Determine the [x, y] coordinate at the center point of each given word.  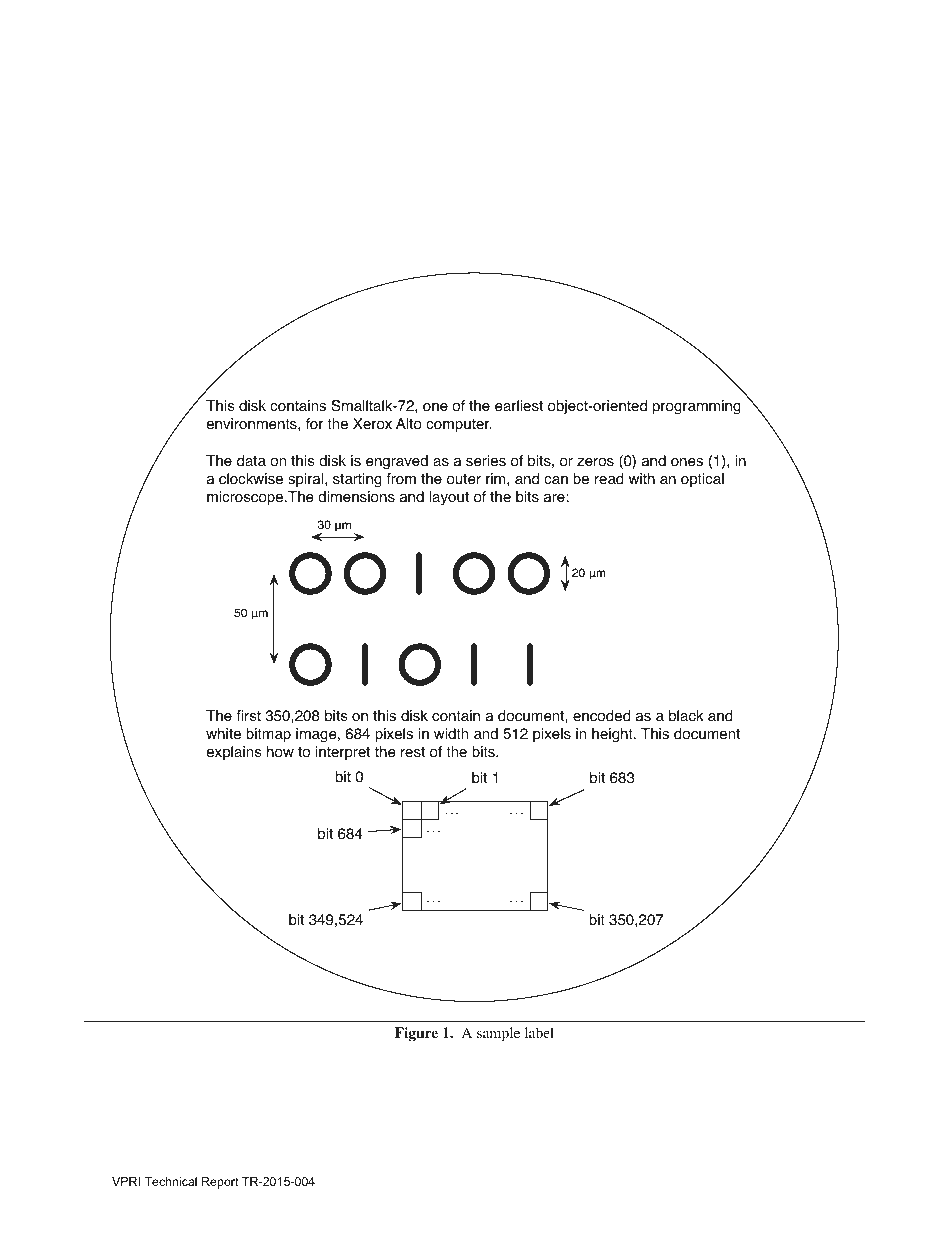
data [251, 461]
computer [459, 425]
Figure [416, 1034]
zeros [595, 462]
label [539, 1032]
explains [234, 753]
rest [413, 752]
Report [220, 1183]
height [613, 735]
